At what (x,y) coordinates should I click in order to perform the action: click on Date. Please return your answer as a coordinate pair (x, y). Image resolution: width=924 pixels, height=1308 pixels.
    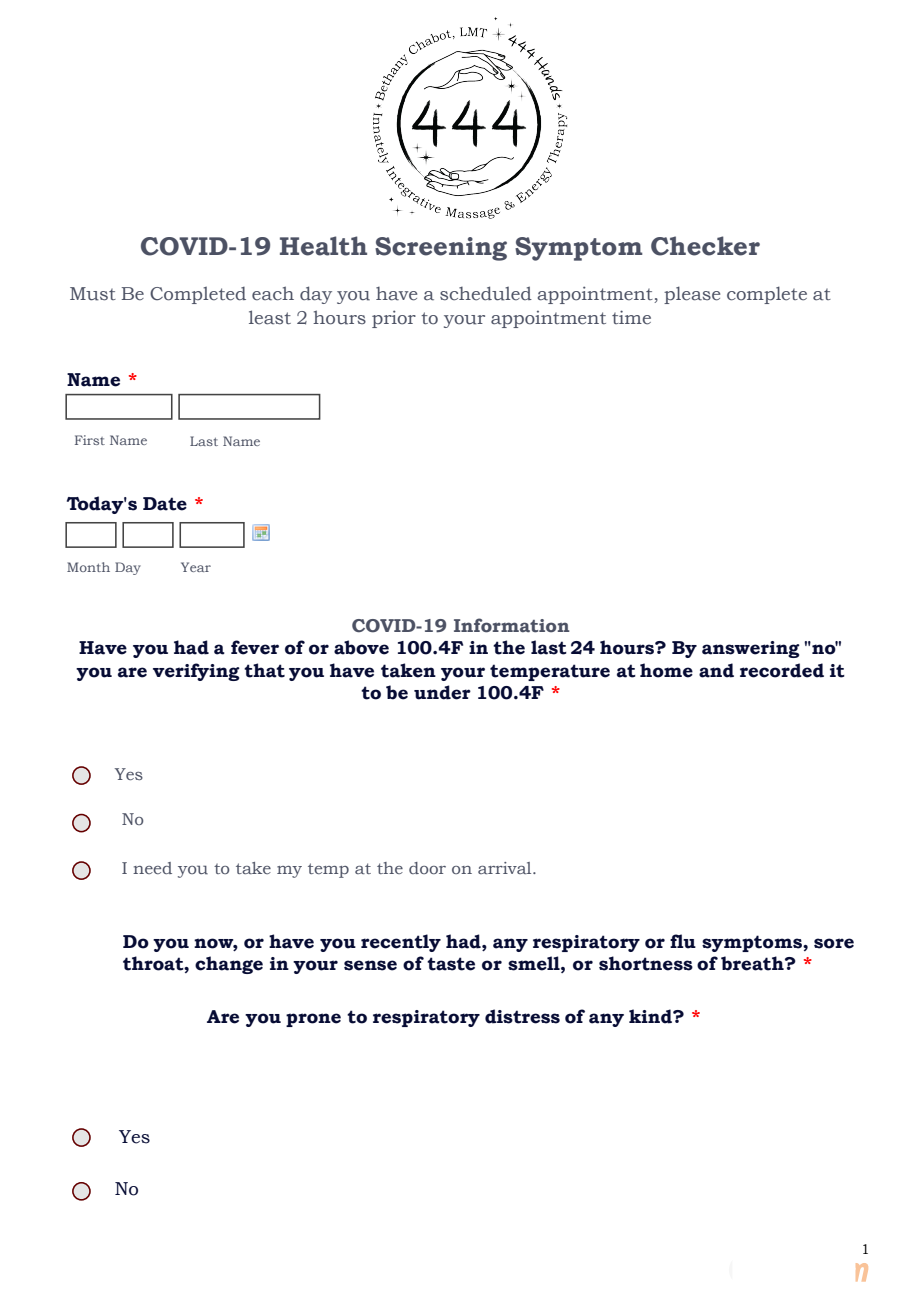
    Looking at the image, I should click on (165, 504).
